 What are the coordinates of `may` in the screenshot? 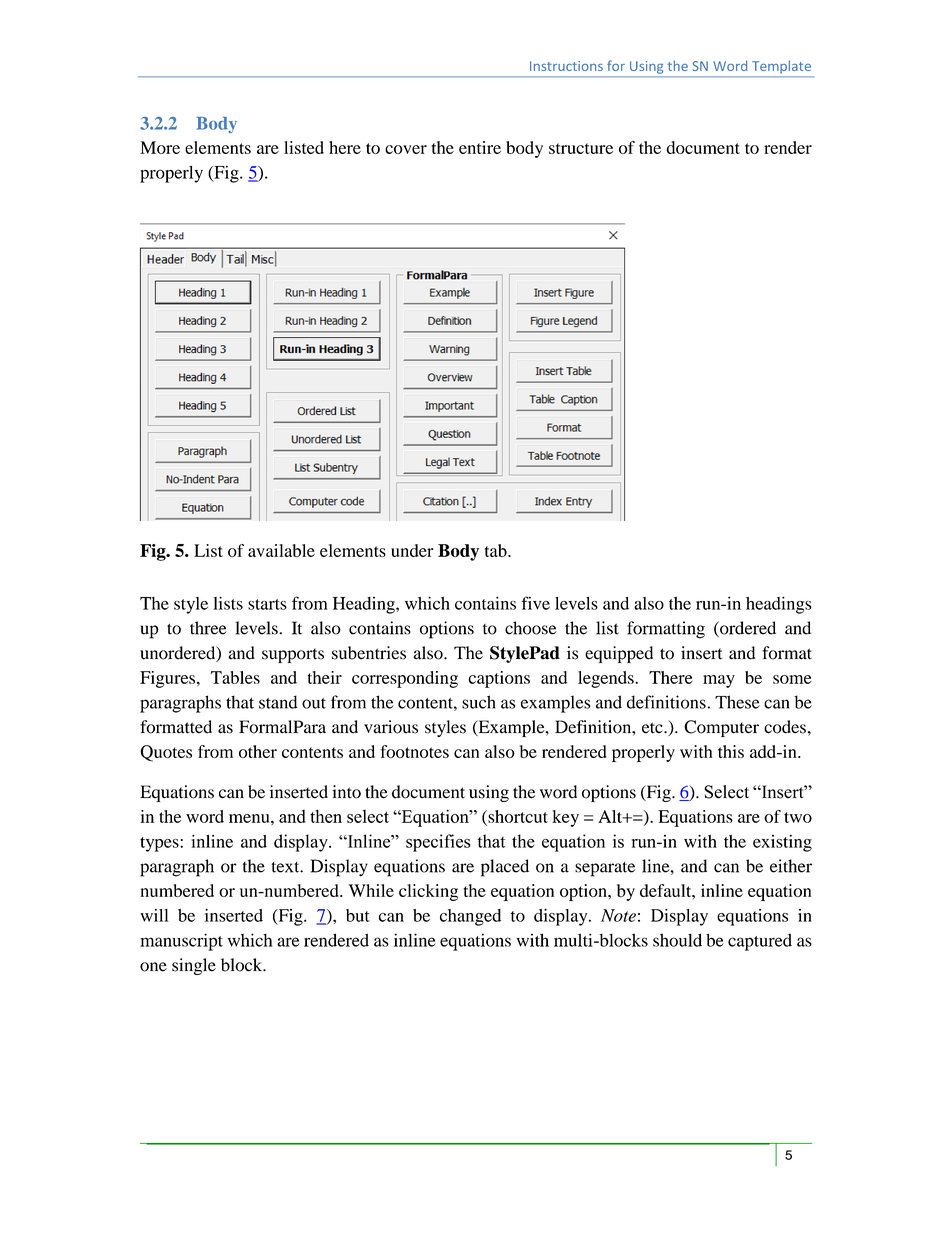 It's located at (719, 681).
